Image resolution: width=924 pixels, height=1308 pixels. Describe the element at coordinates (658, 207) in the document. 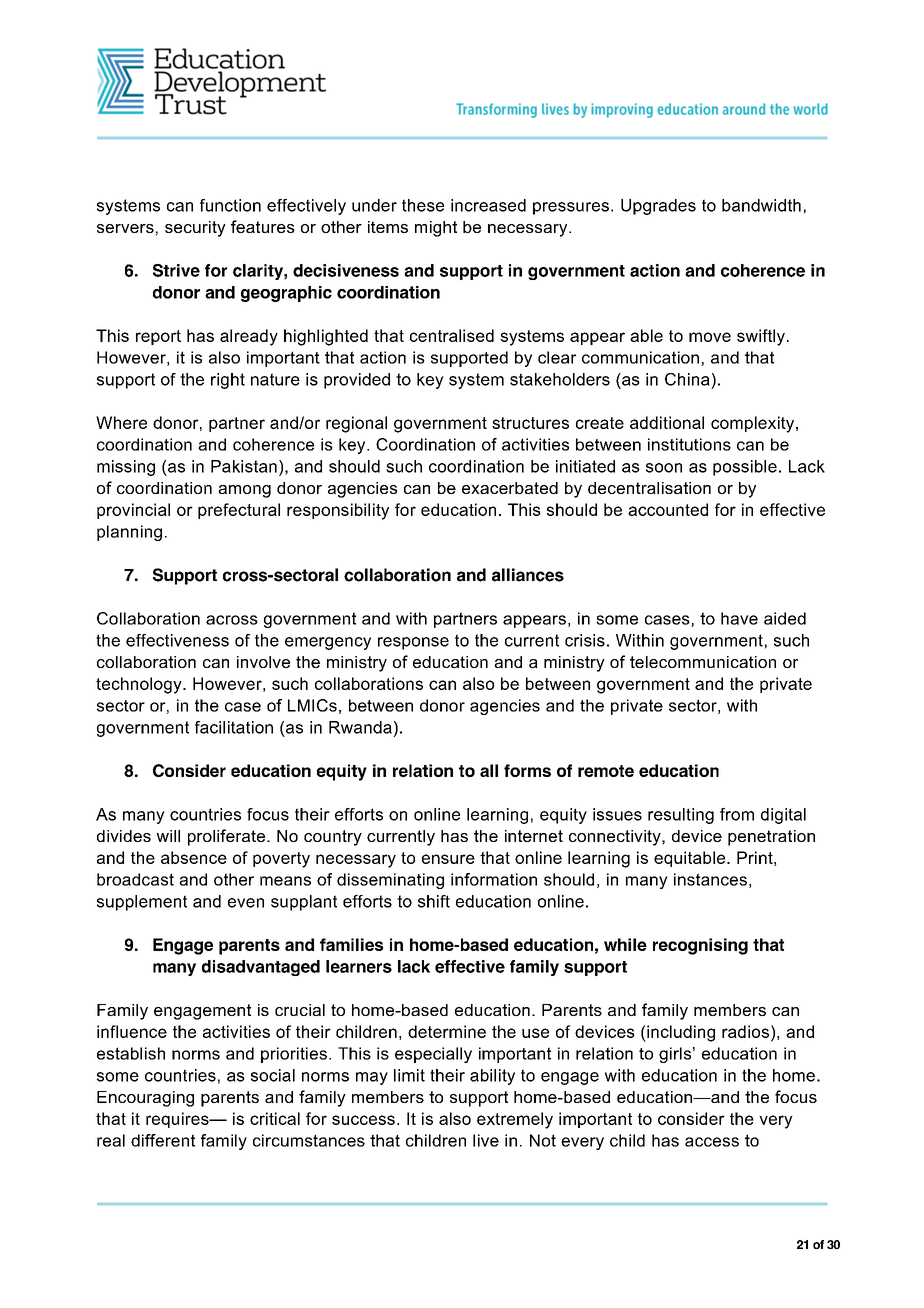

I see `Upgrades` at that location.
